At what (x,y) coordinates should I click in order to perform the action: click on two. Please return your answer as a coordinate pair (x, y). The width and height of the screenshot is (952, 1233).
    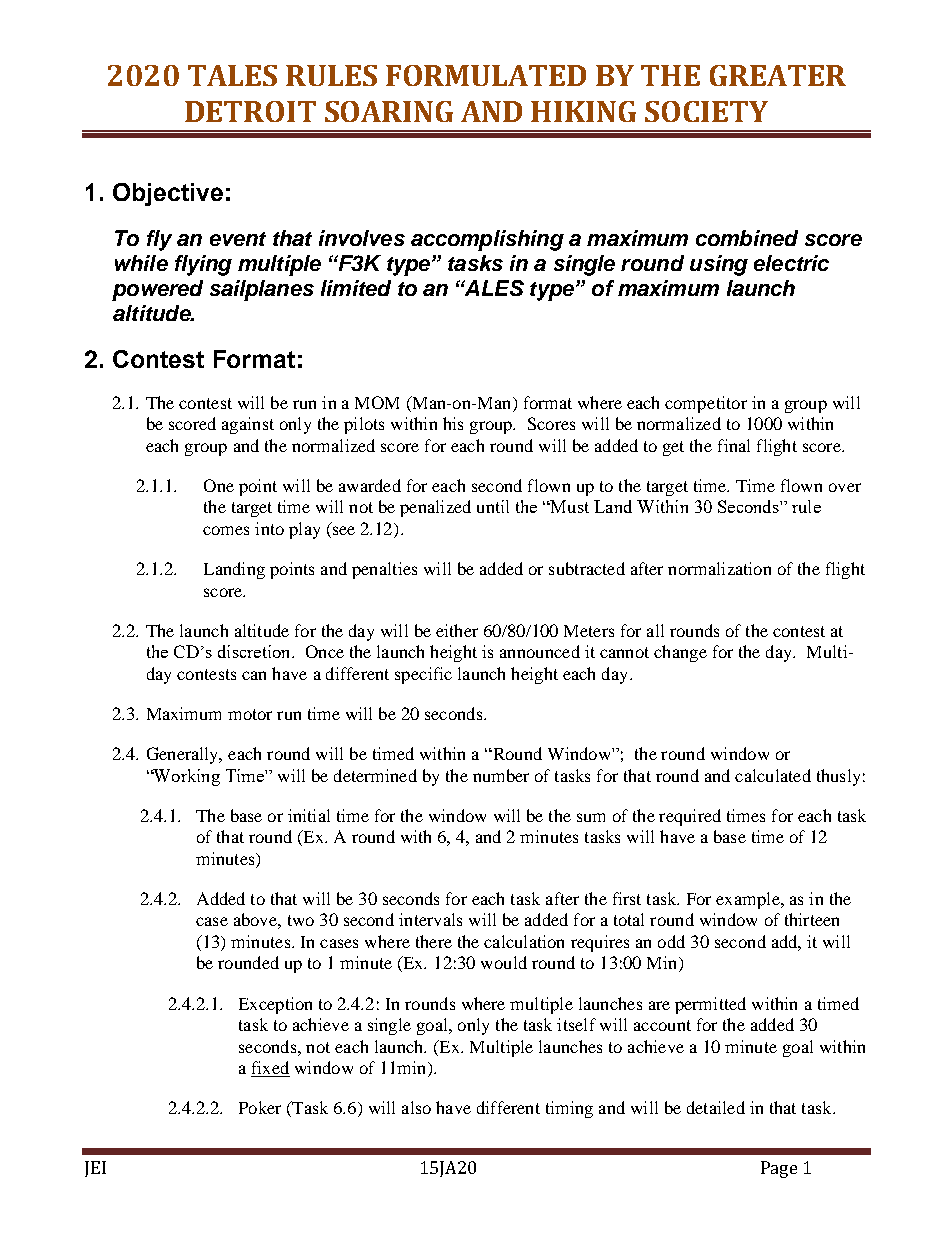
    Looking at the image, I should click on (301, 920).
